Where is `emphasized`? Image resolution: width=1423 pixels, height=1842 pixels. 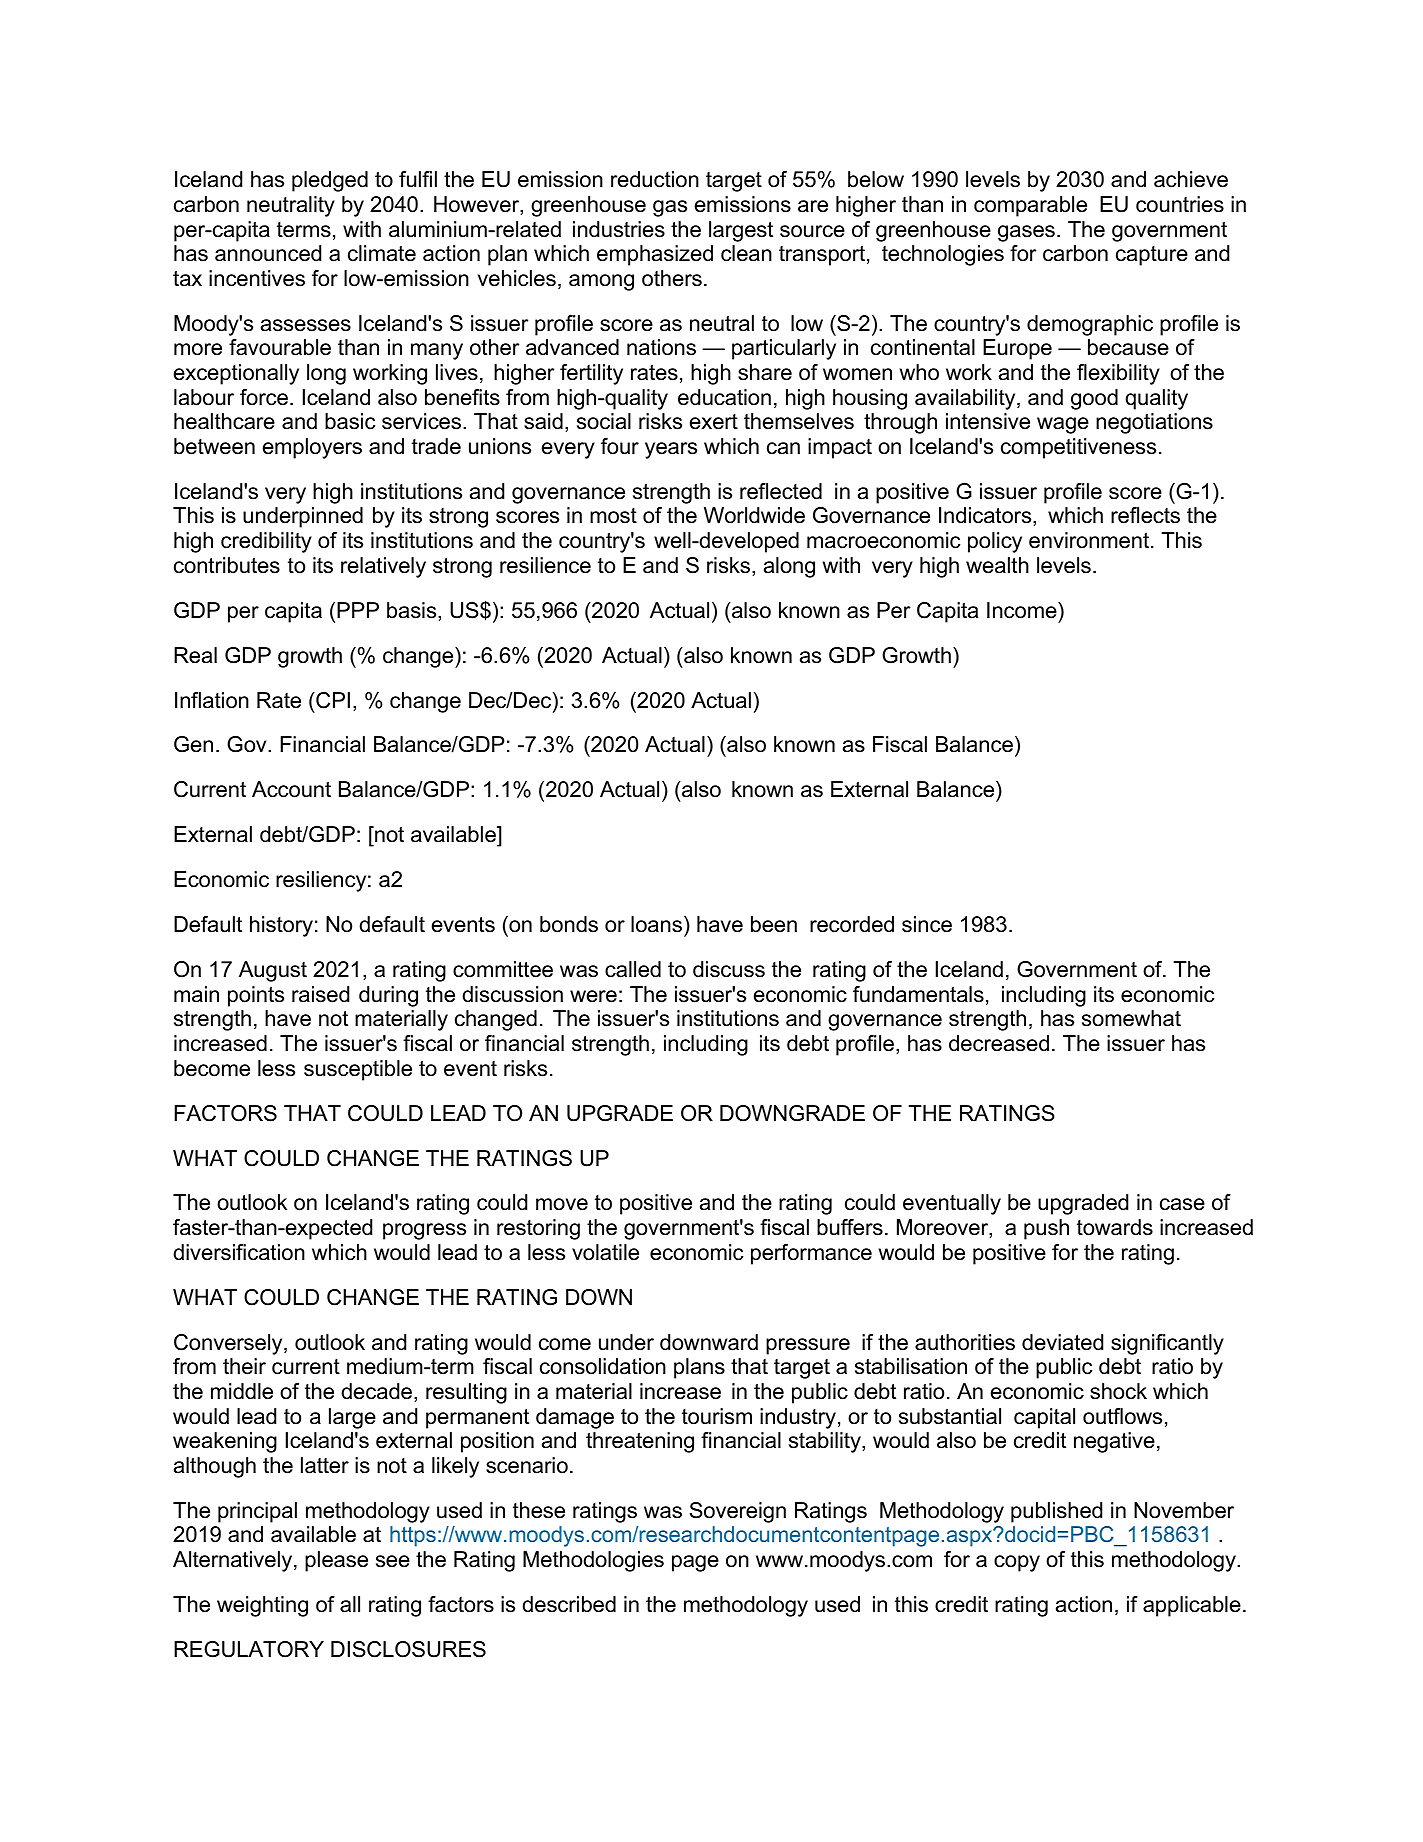 emphasized is located at coordinates (655, 255).
